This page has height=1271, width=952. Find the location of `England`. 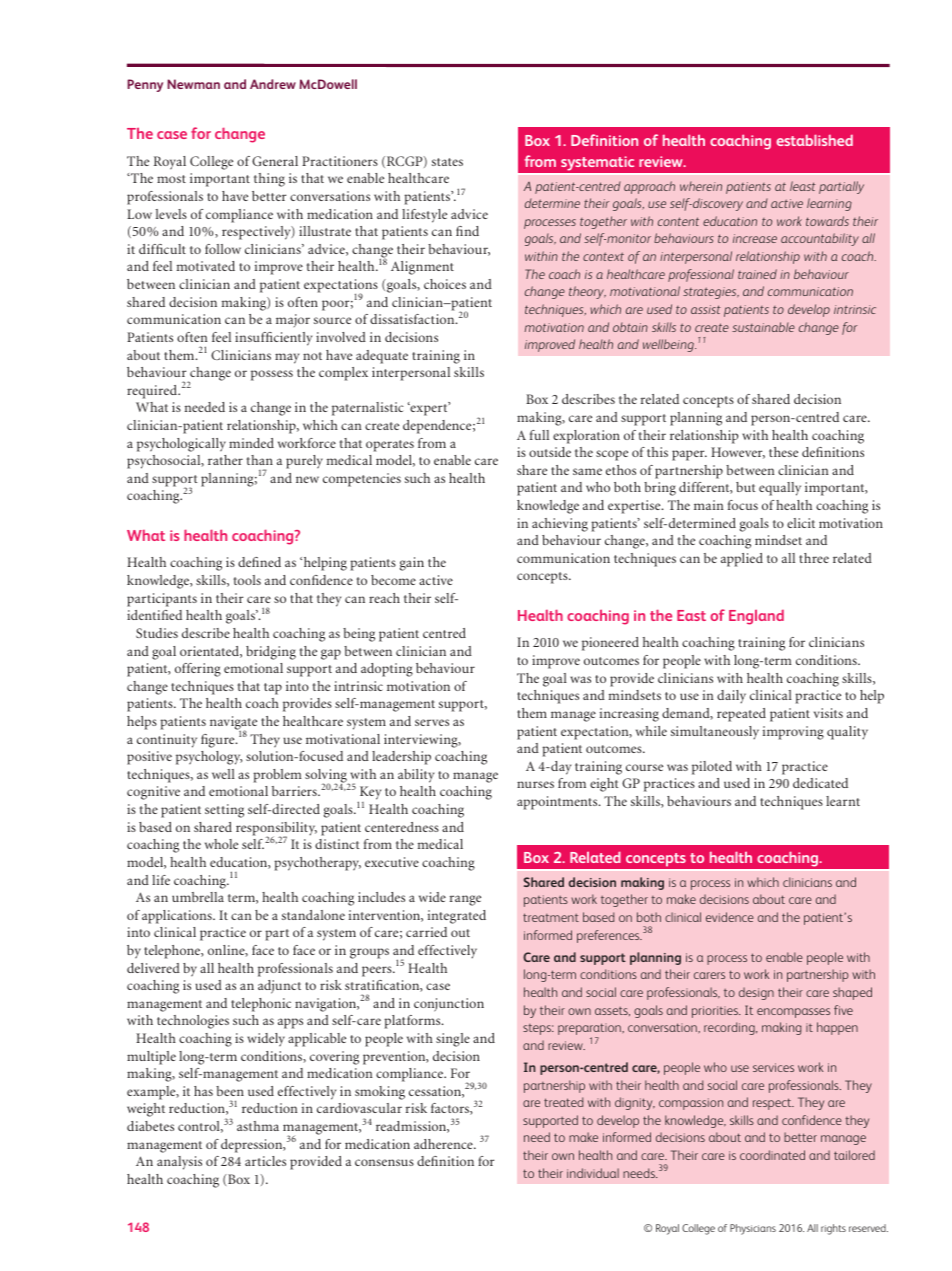

England is located at coordinates (756, 617).
